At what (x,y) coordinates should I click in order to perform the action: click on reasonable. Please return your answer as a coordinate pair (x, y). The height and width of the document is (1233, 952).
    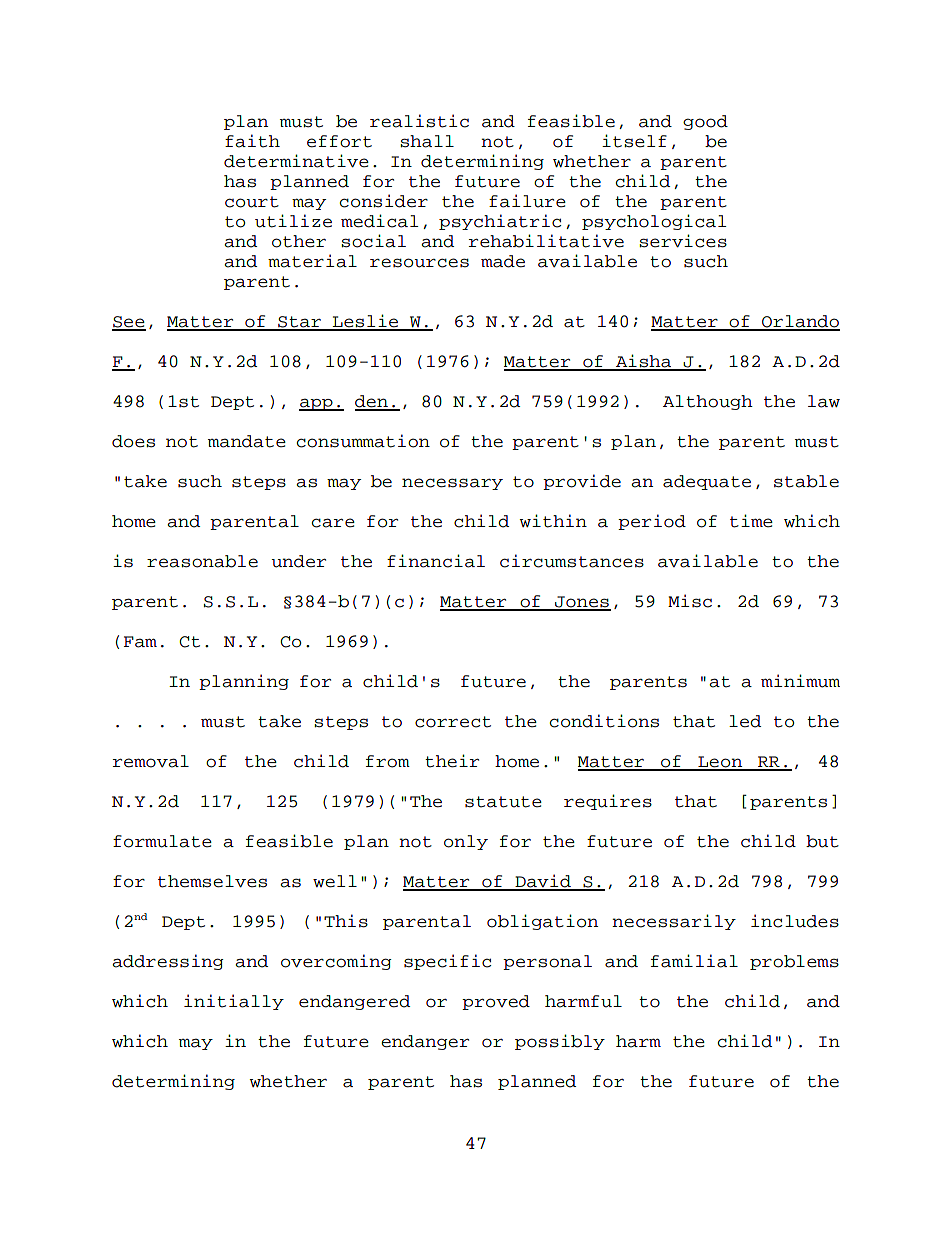
    Looking at the image, I should click on (202, 561).
